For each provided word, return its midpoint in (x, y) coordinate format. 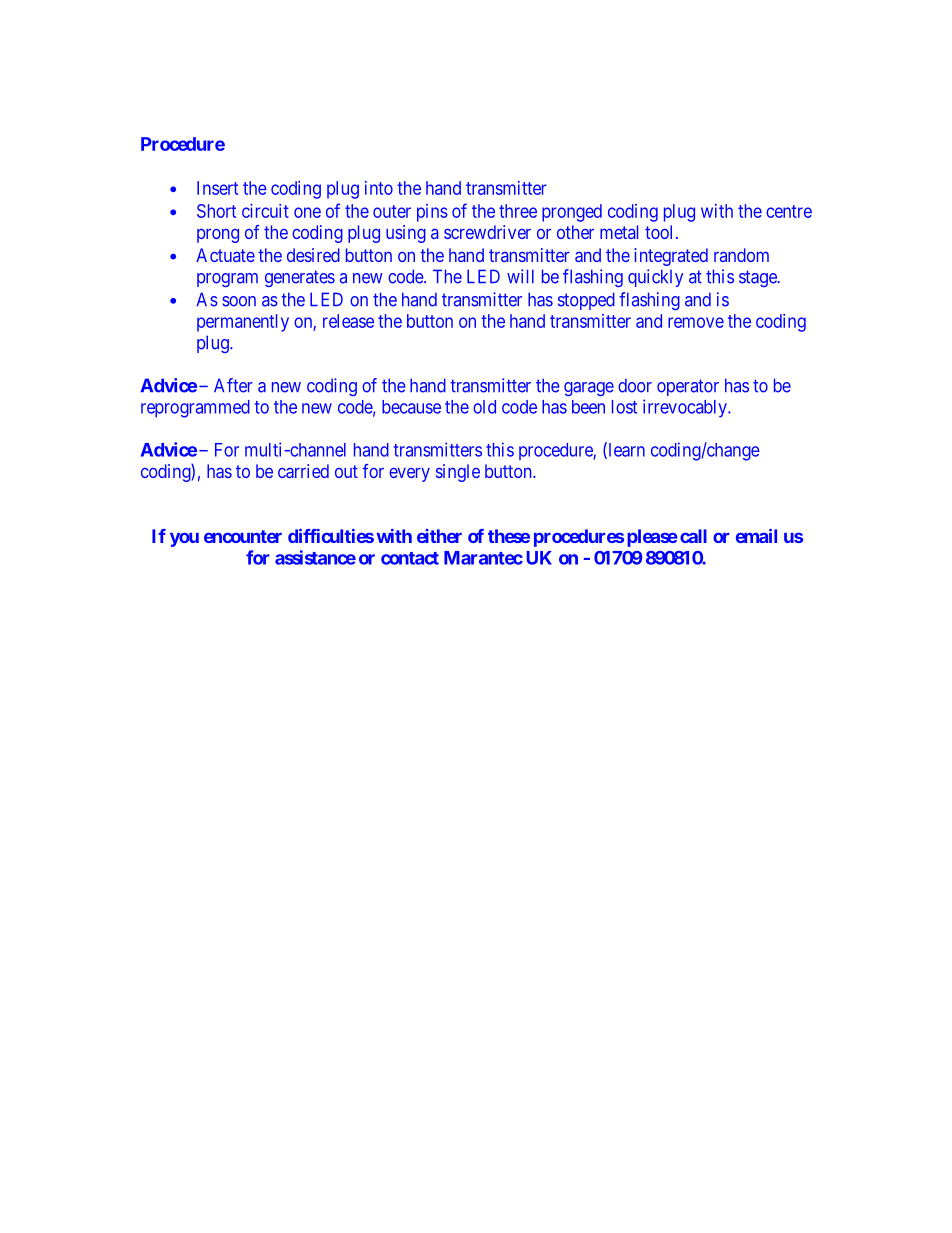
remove (696, 322)
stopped (586, 301)
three (518, 211)
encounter (243, 536)
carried (303, 471)
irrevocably (686, 408)
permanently (243, 323)
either (439, 536)
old (484, 407)
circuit (265, 211)
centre (789, 211)
